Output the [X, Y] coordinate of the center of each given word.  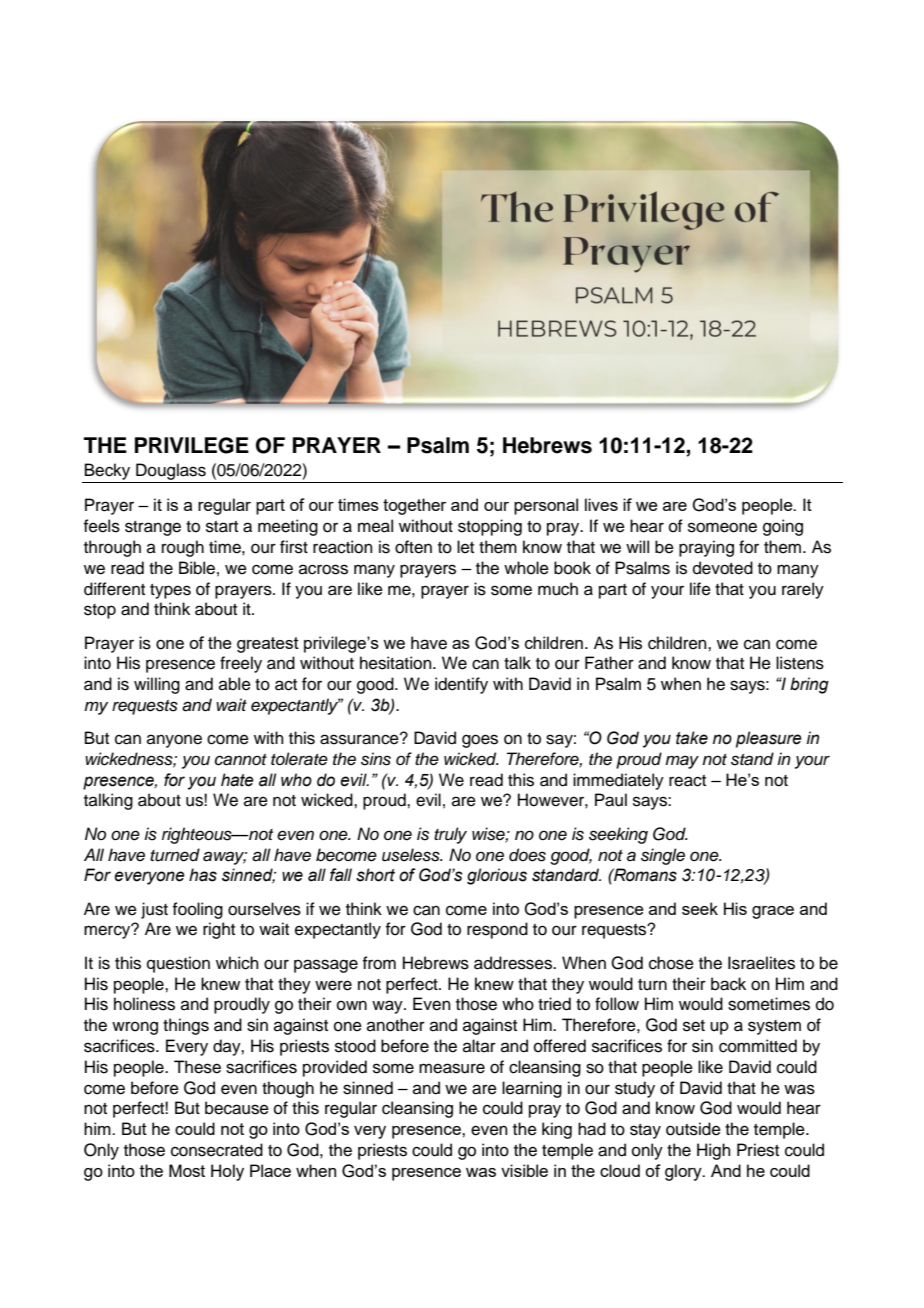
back [728, 984]
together [415, 506]
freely [241, 664]
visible [524, 1170]
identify [461, 685]
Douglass [171, 471]
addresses [514, 963]
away [225, 858]
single [663, 856]
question [178, 964]
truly [450, 835]
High [714, 1151]
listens [800, 663]
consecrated [217, 1150]
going [783, 527]
